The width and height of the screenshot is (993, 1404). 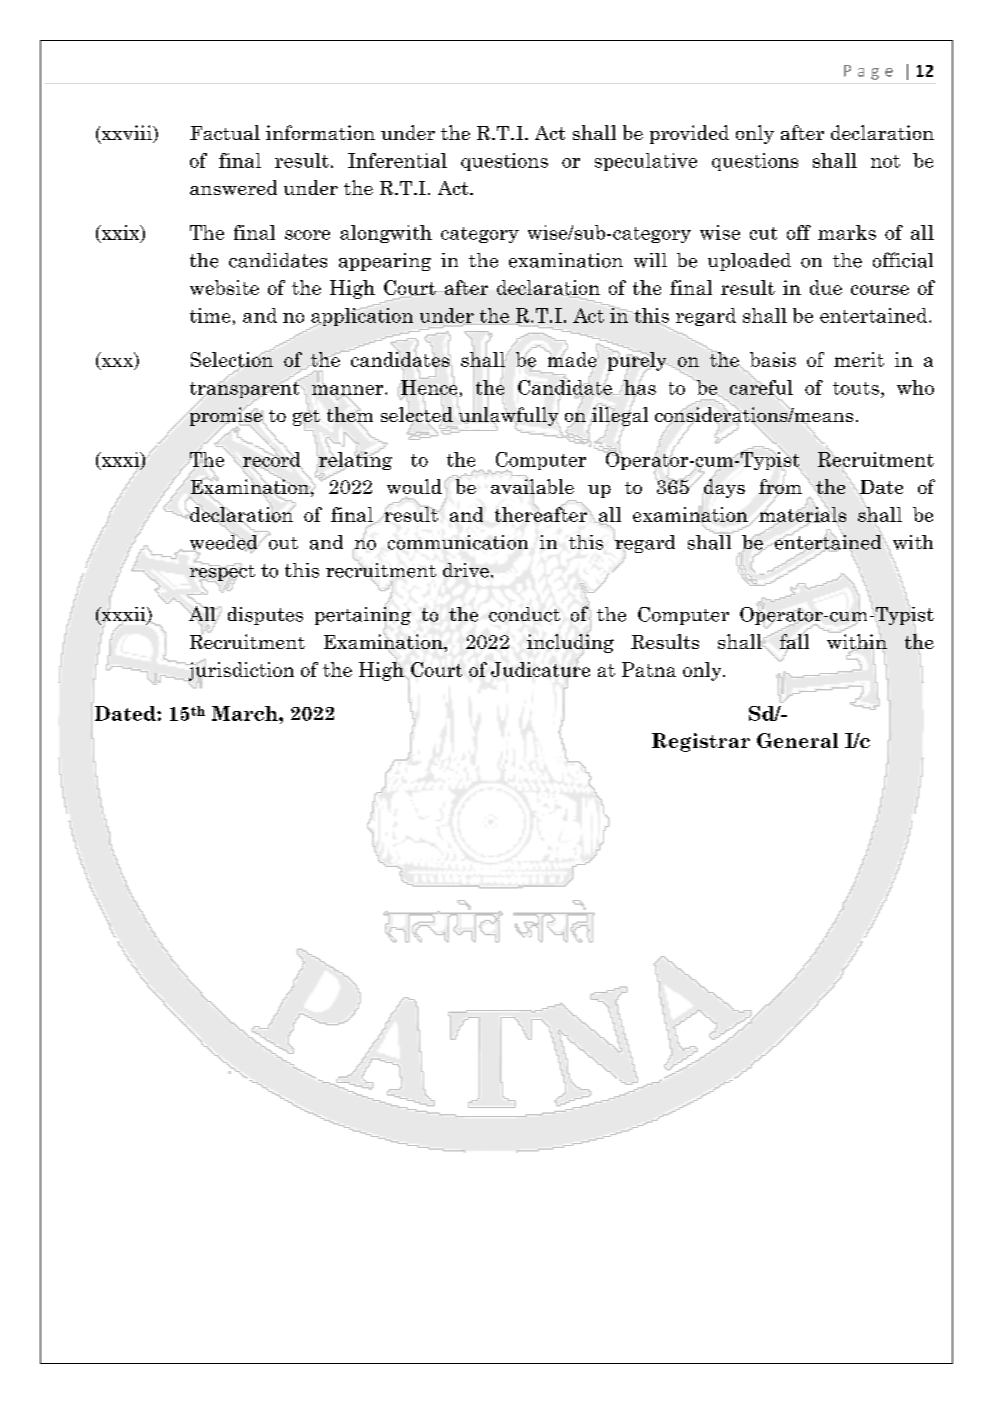 I want to click on materials, so click(x=801, y=514).
